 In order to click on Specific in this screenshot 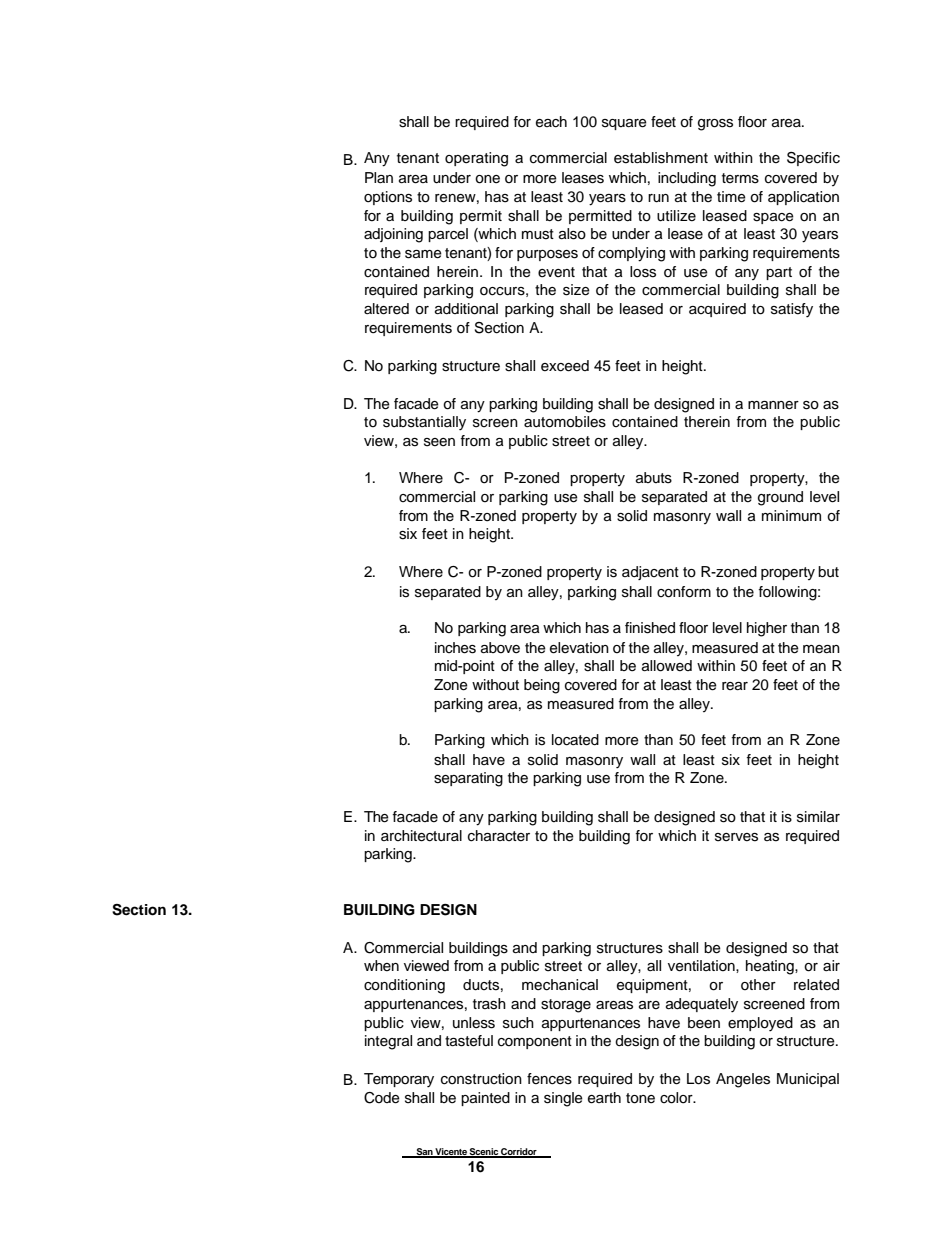, I will do `click(813, 159)`.
